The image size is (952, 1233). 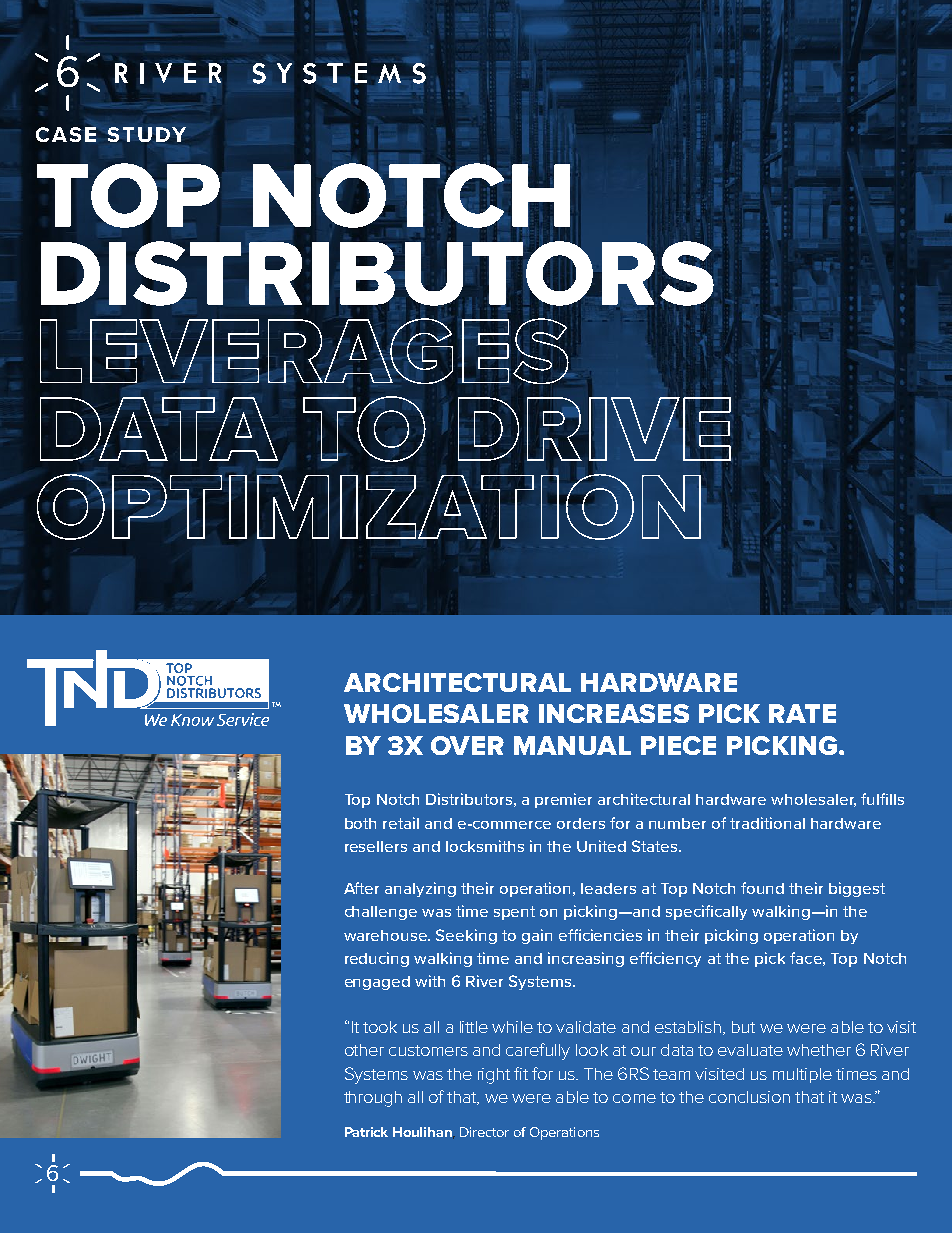 What do you see at coordinates (762, 888) in the image?
I see `found` at bounding box center [762, 888].
